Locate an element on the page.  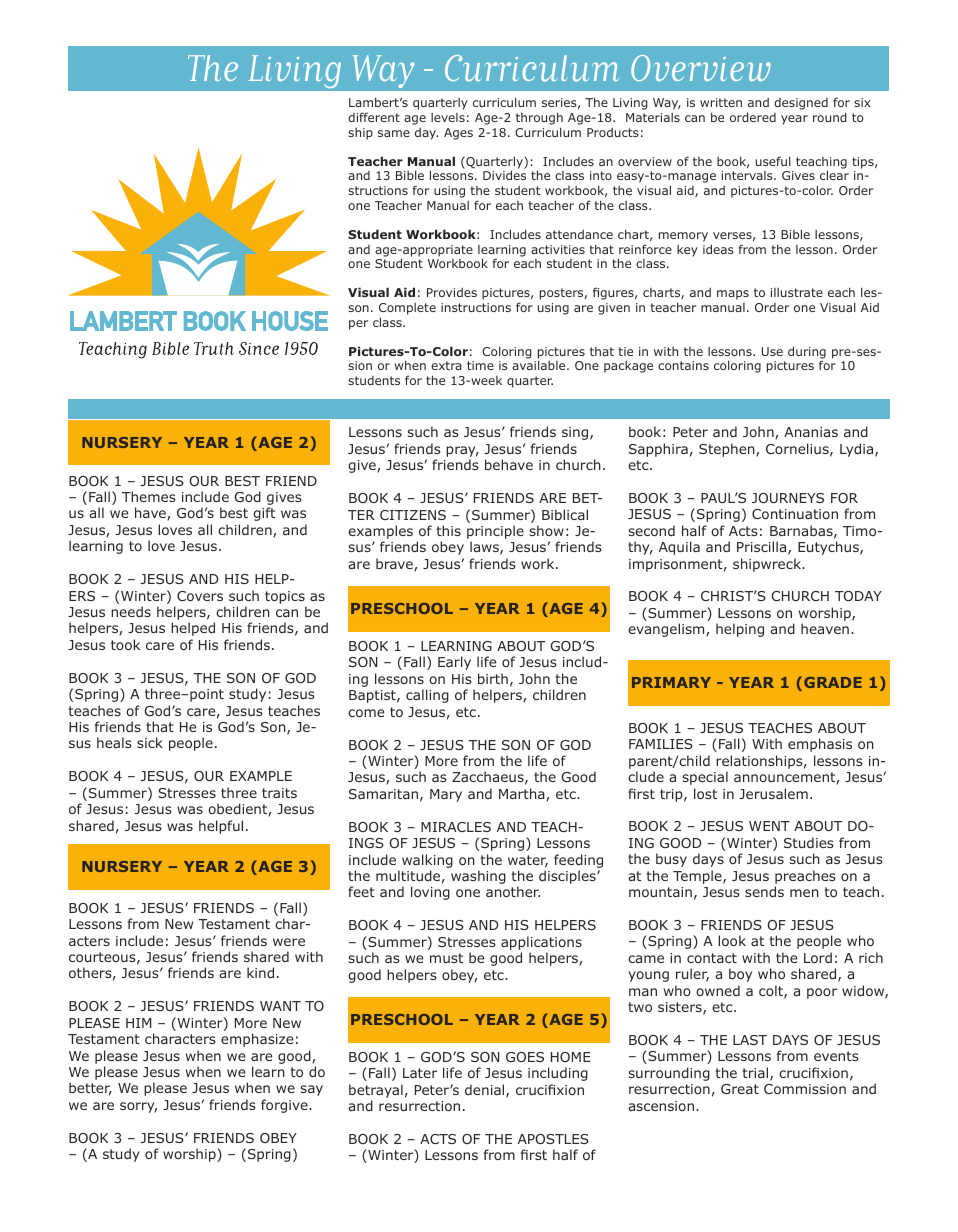
sick is located at coordinates (150, 742).
